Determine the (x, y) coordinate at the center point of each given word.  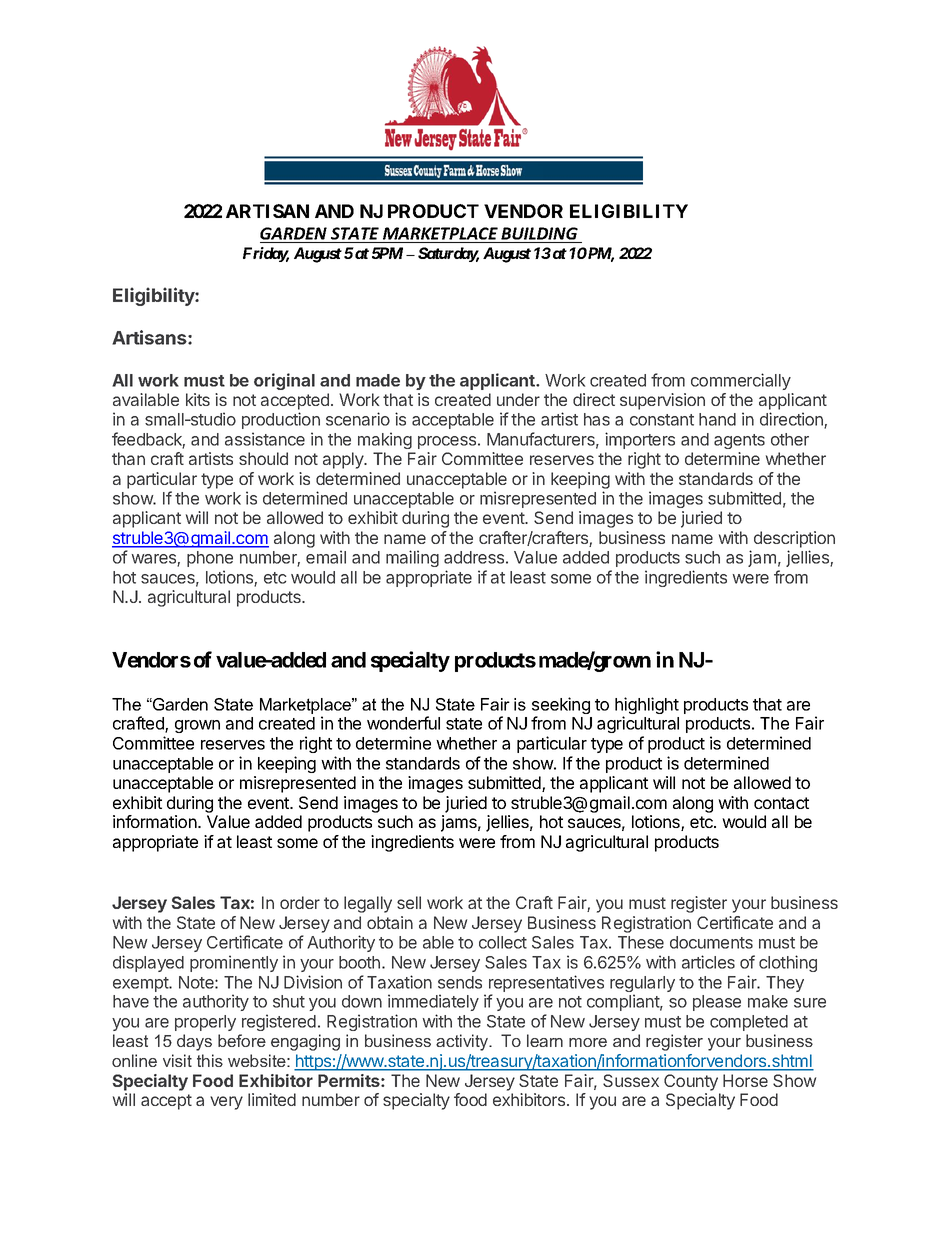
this (210, 1060)
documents (711, 942)
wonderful (403, 723)
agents (739, 441)
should (263, 458)
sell (409, 902)
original (284, 381)
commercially (741, 381)
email (326, 557)
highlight (647, 707)
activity (463, 1042)
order (300, 902)
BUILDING (539, 233)
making (385, 440)
